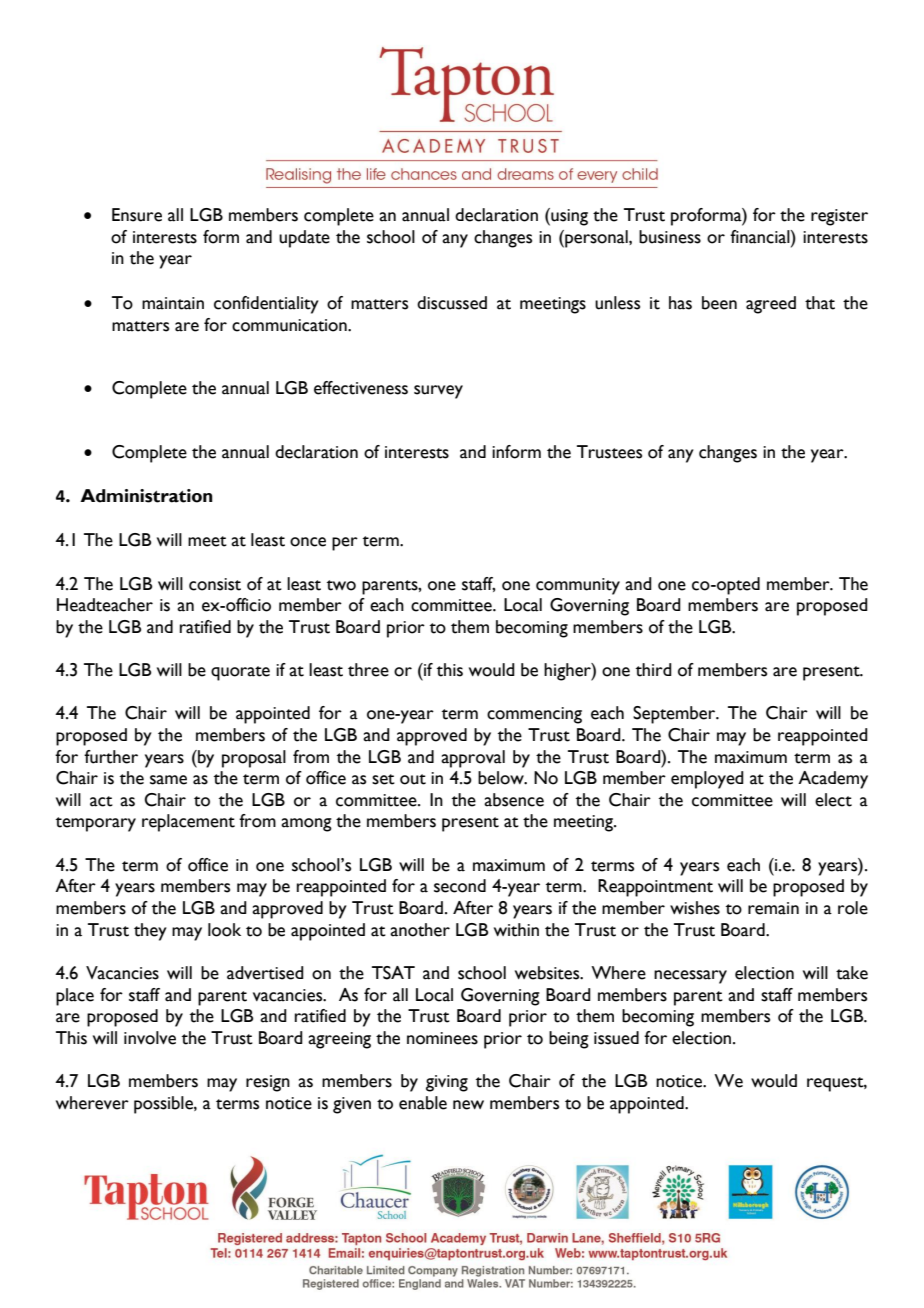 The width and height of the image is (924, 1308). Describe the element at coordinates (654, 670) in the image. I see `third` at that location.
